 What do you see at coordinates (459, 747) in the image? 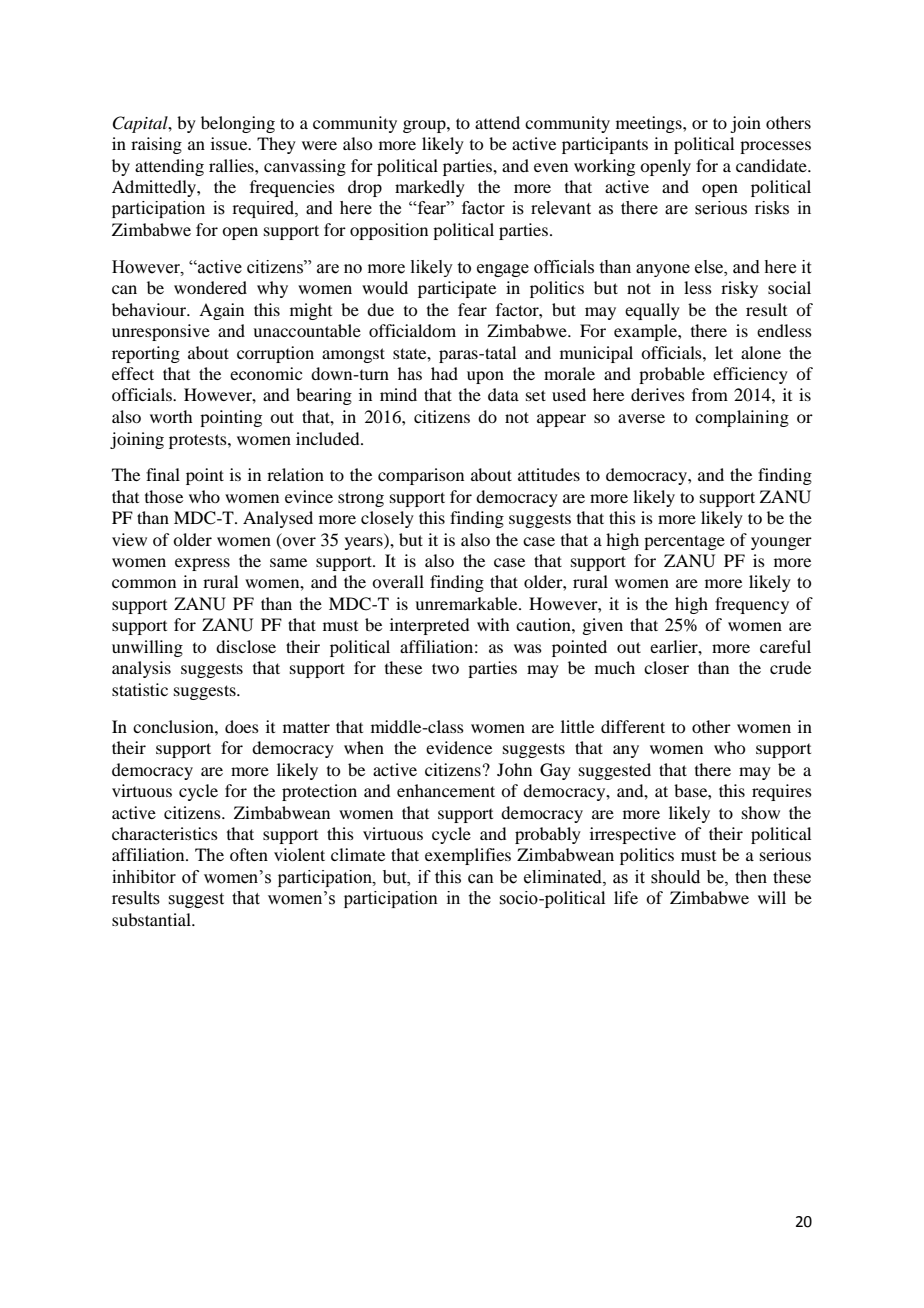
I see `evidence` at bounding box center [459, 747].
